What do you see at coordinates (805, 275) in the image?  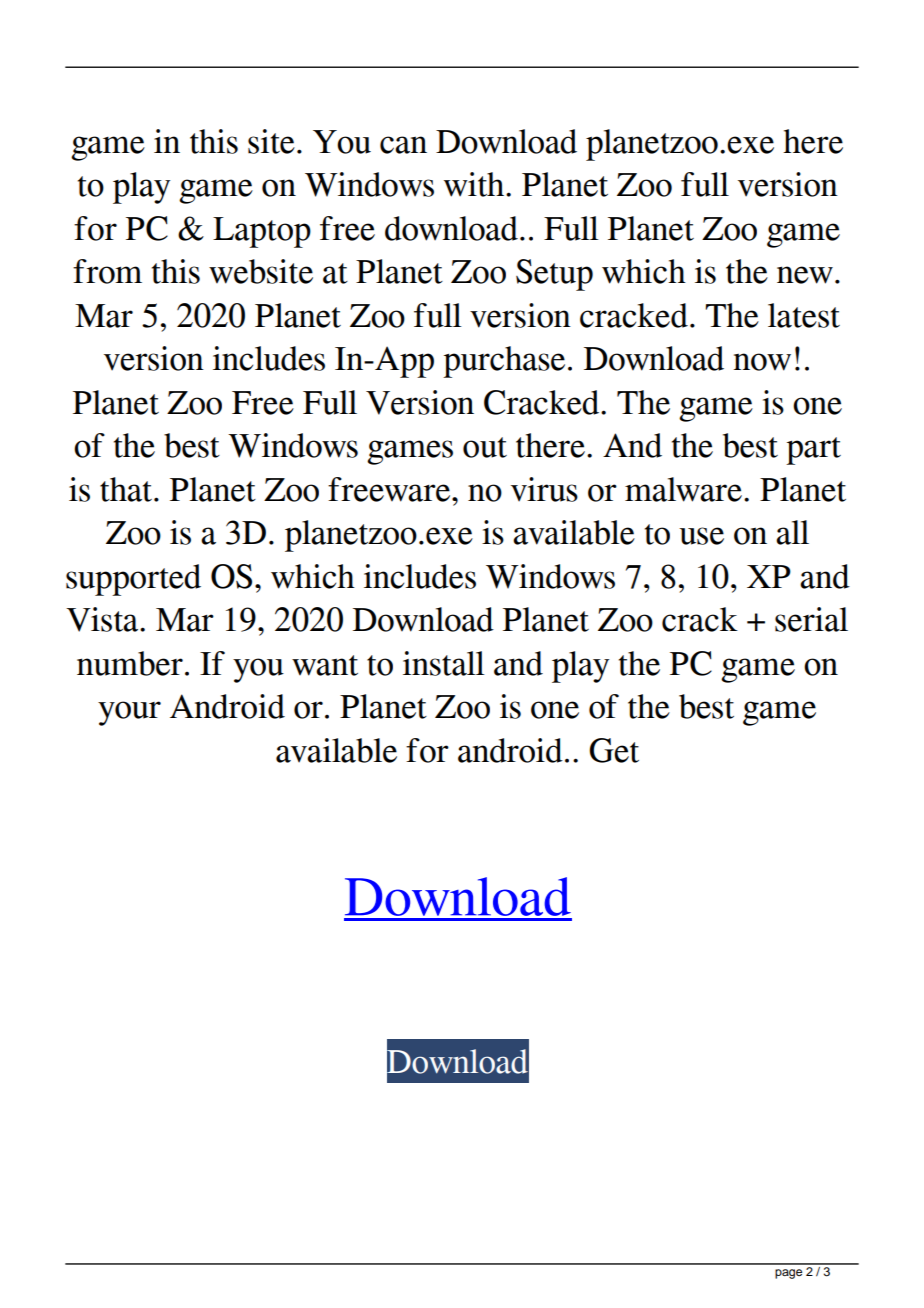 I see `new` at bounding box center [805, 275].
